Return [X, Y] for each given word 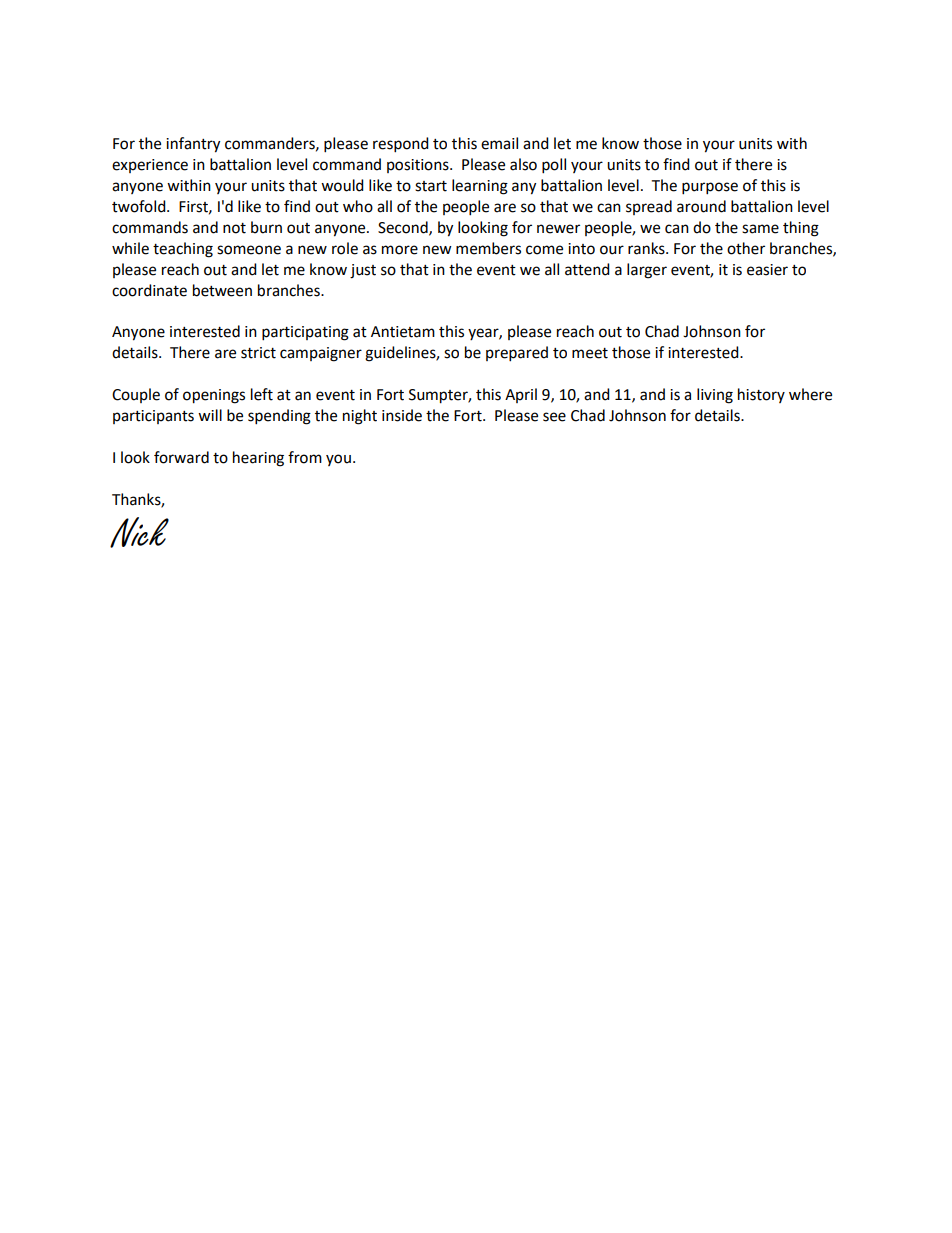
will [210, 415]
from [305, 457]
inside [402, 415]
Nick [139, 532]
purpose [710, 188]
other [746, 248]
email [499, 143]
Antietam [403, 332]
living [715, 396]
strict [258, 353]
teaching [183, 250]
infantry [193, 145]
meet [590, 353]
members [488, 248]
